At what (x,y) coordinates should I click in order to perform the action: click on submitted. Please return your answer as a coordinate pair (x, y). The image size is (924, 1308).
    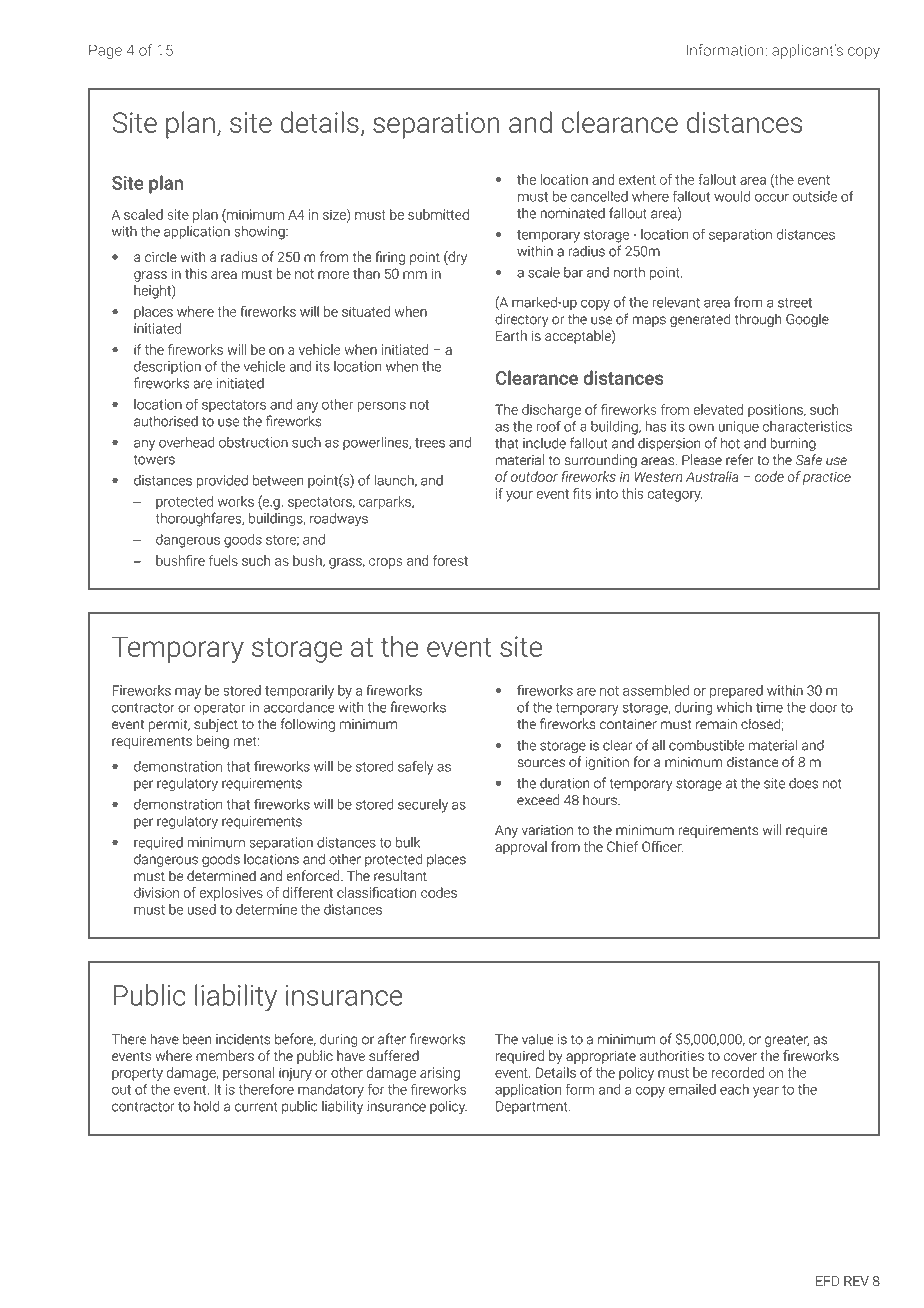
    Looking at the image, I should click on (438, 214).
